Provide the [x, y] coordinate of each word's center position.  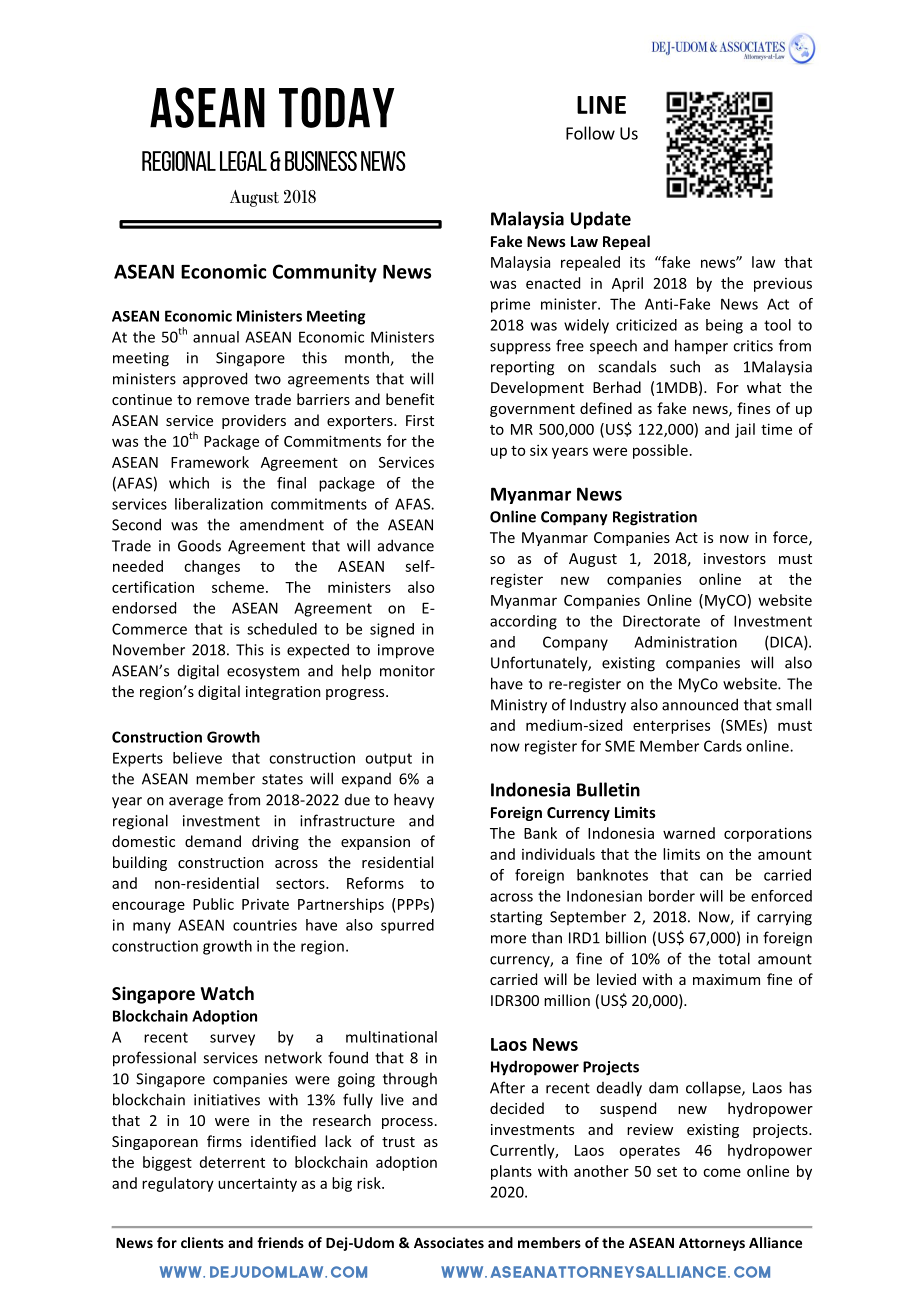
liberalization [219, 504]
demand [213, 841]
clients [202, 1242]
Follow [590, 133]
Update [601, 220]
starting [516, 918]
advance [406, 545]
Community [325, 273]
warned [689, 833]
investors [735, 558]
